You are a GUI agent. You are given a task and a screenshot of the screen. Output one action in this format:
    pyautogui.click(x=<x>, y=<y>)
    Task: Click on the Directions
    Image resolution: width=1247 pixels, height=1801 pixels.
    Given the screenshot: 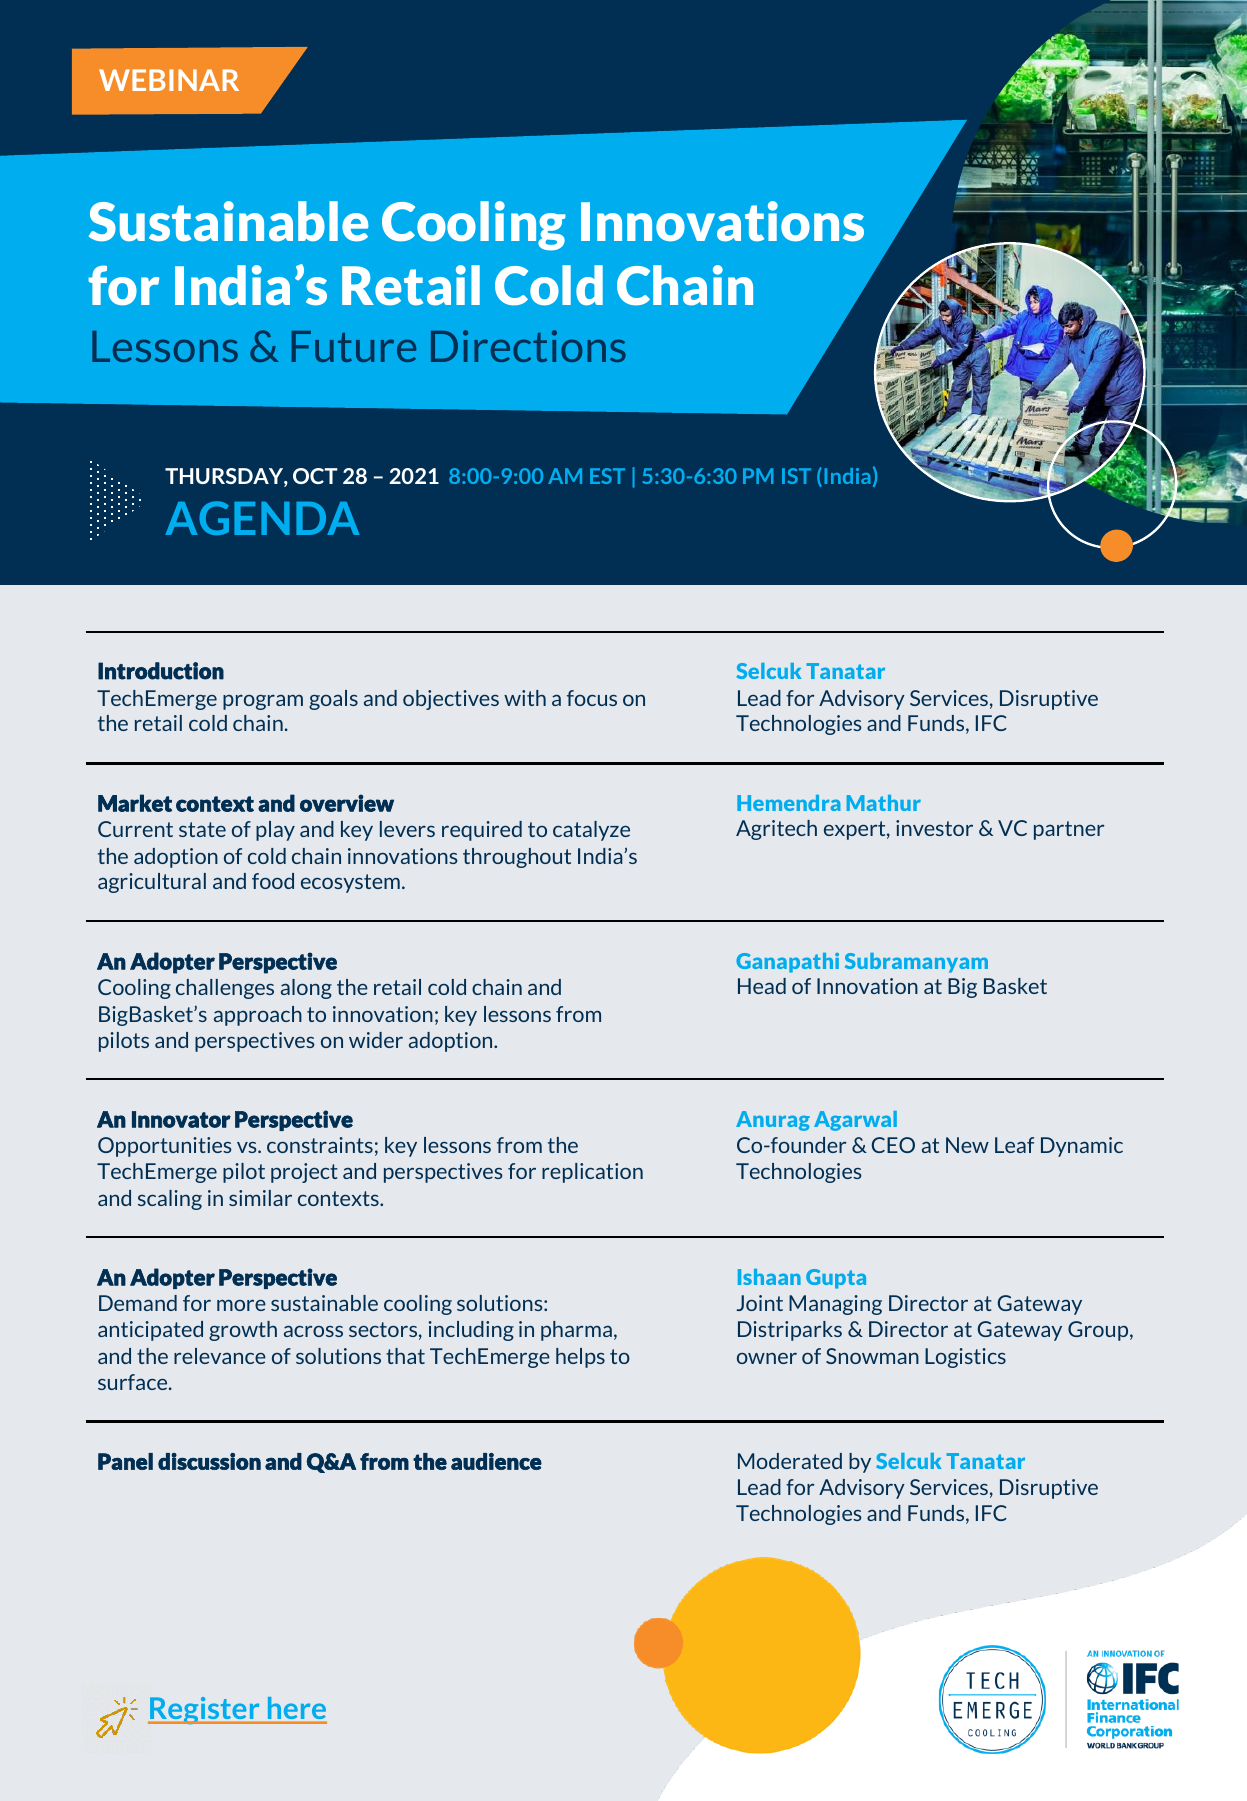 What is the action you would take?
    pyautogui.click(x=528, y=346)
